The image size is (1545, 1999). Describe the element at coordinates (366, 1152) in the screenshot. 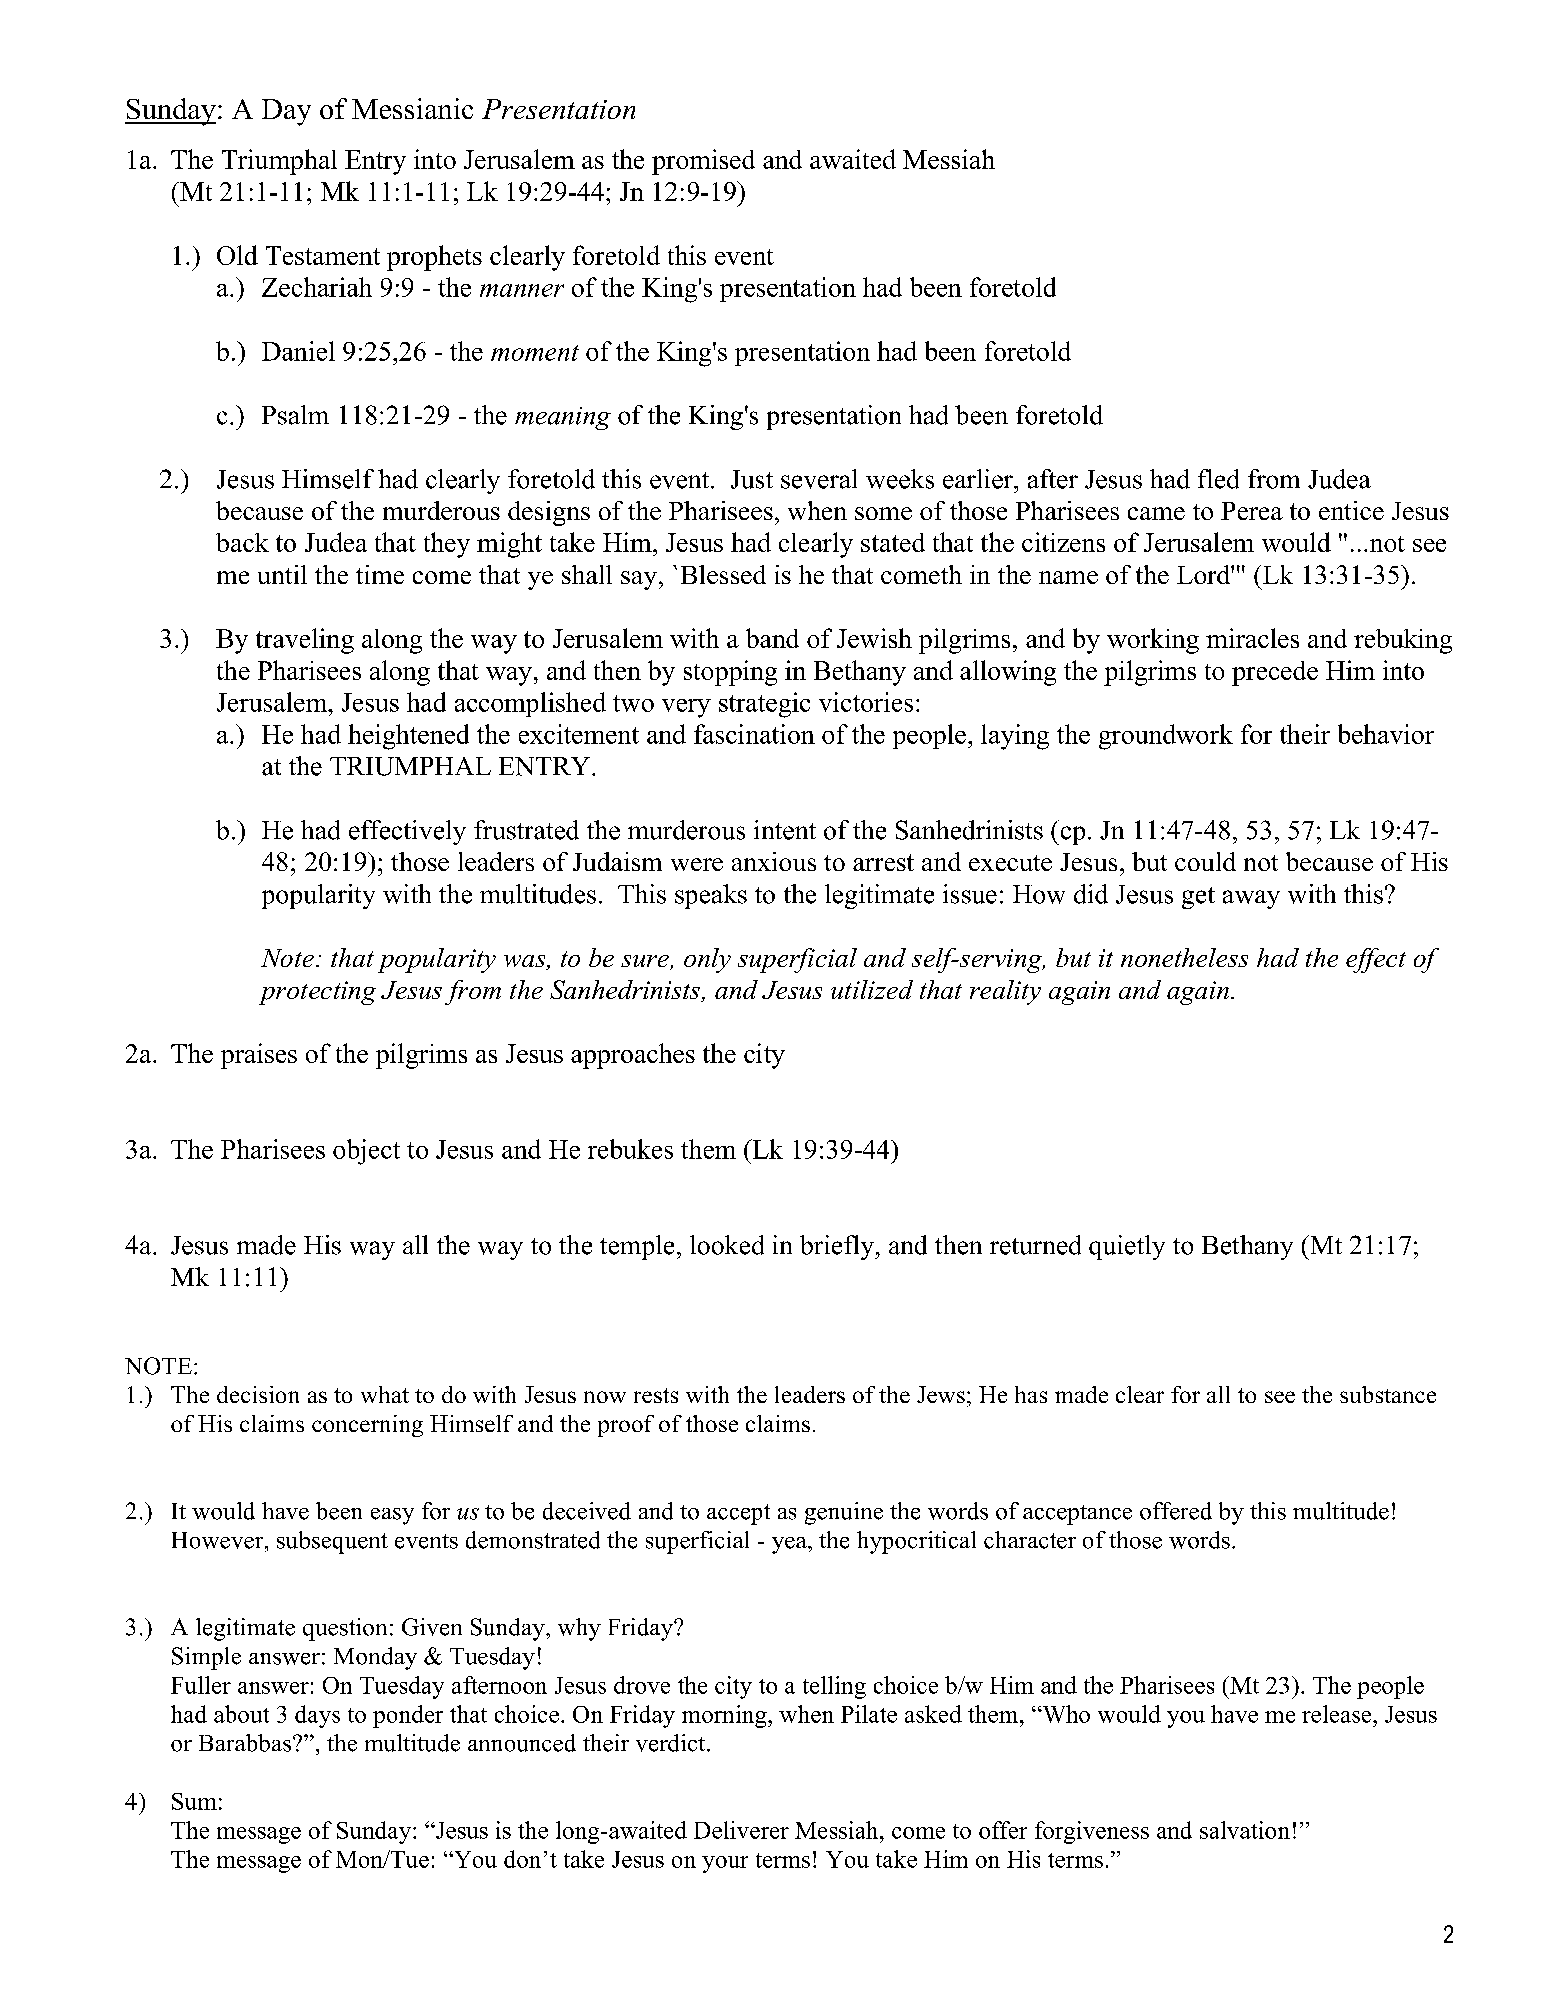

I see `object` at that location.
